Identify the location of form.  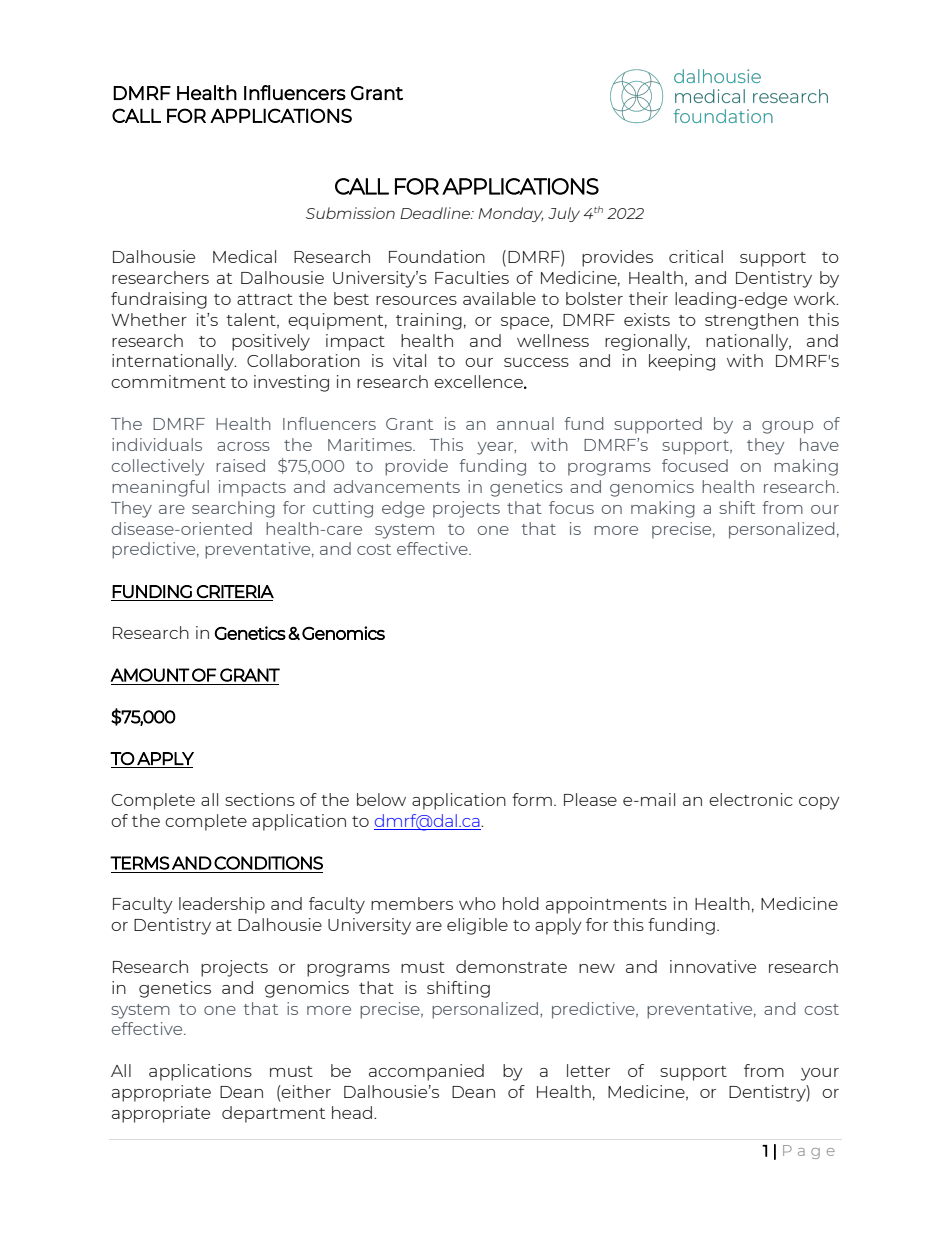
(532, 799).
